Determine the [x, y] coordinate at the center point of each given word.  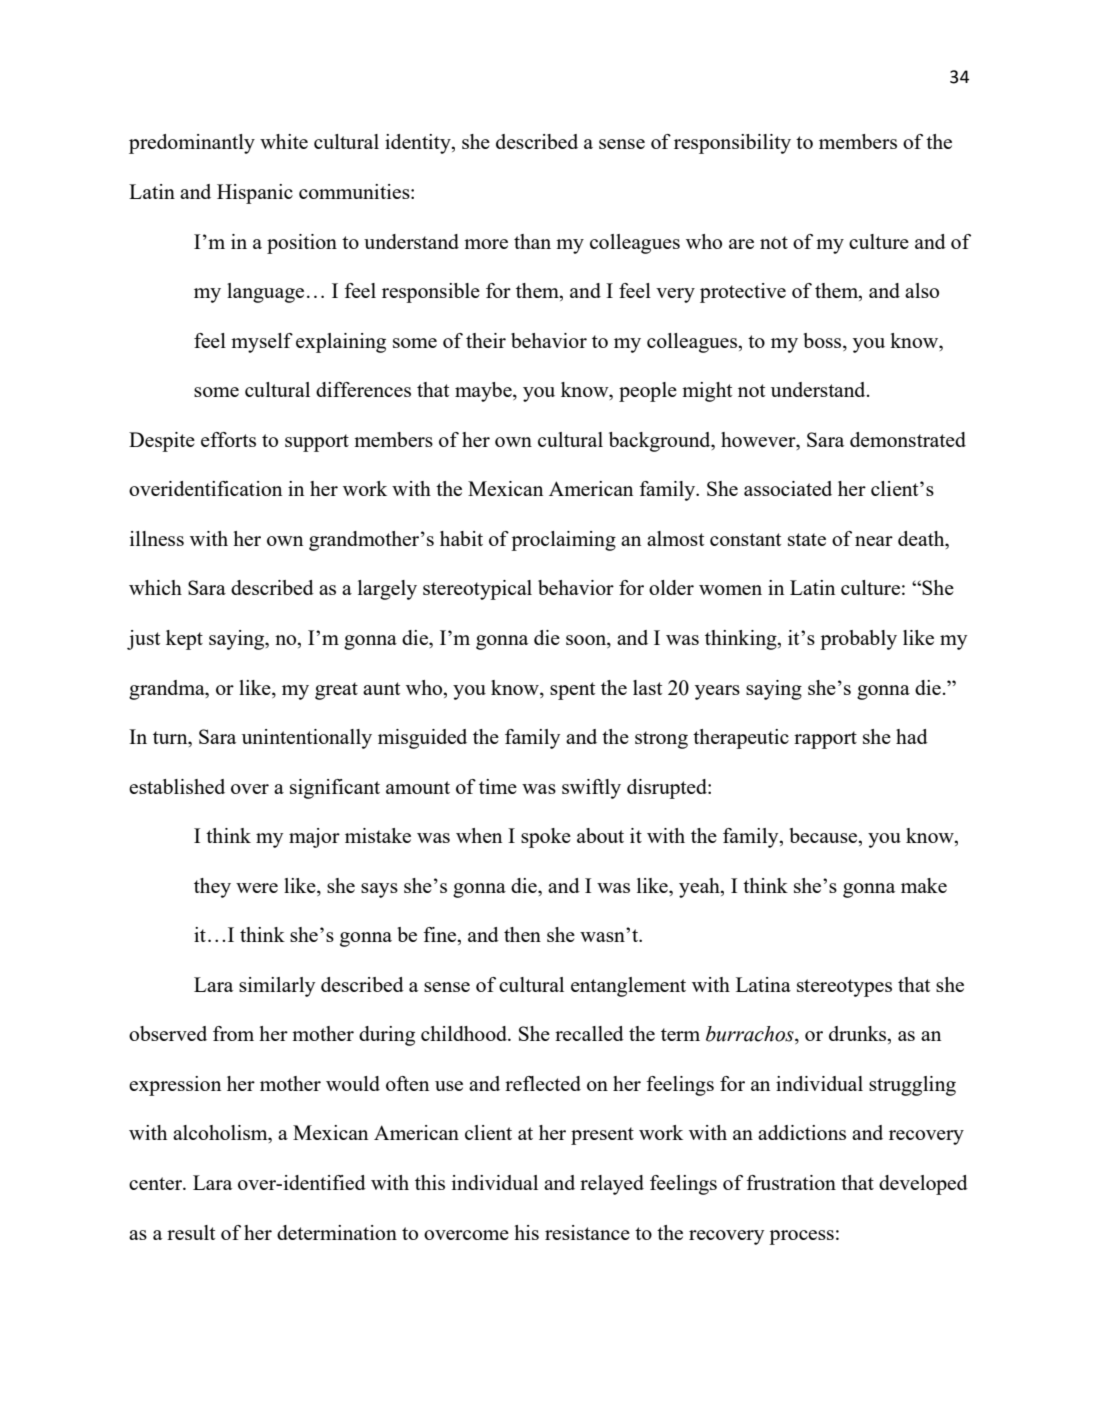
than [532, 241]
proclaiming [563, 541]
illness [157, 538]
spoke [546, 838]
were [257, 888]
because [824, 837]
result [191, 1232]
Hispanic [255, 194]
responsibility [732, 144]
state [807, 539]
